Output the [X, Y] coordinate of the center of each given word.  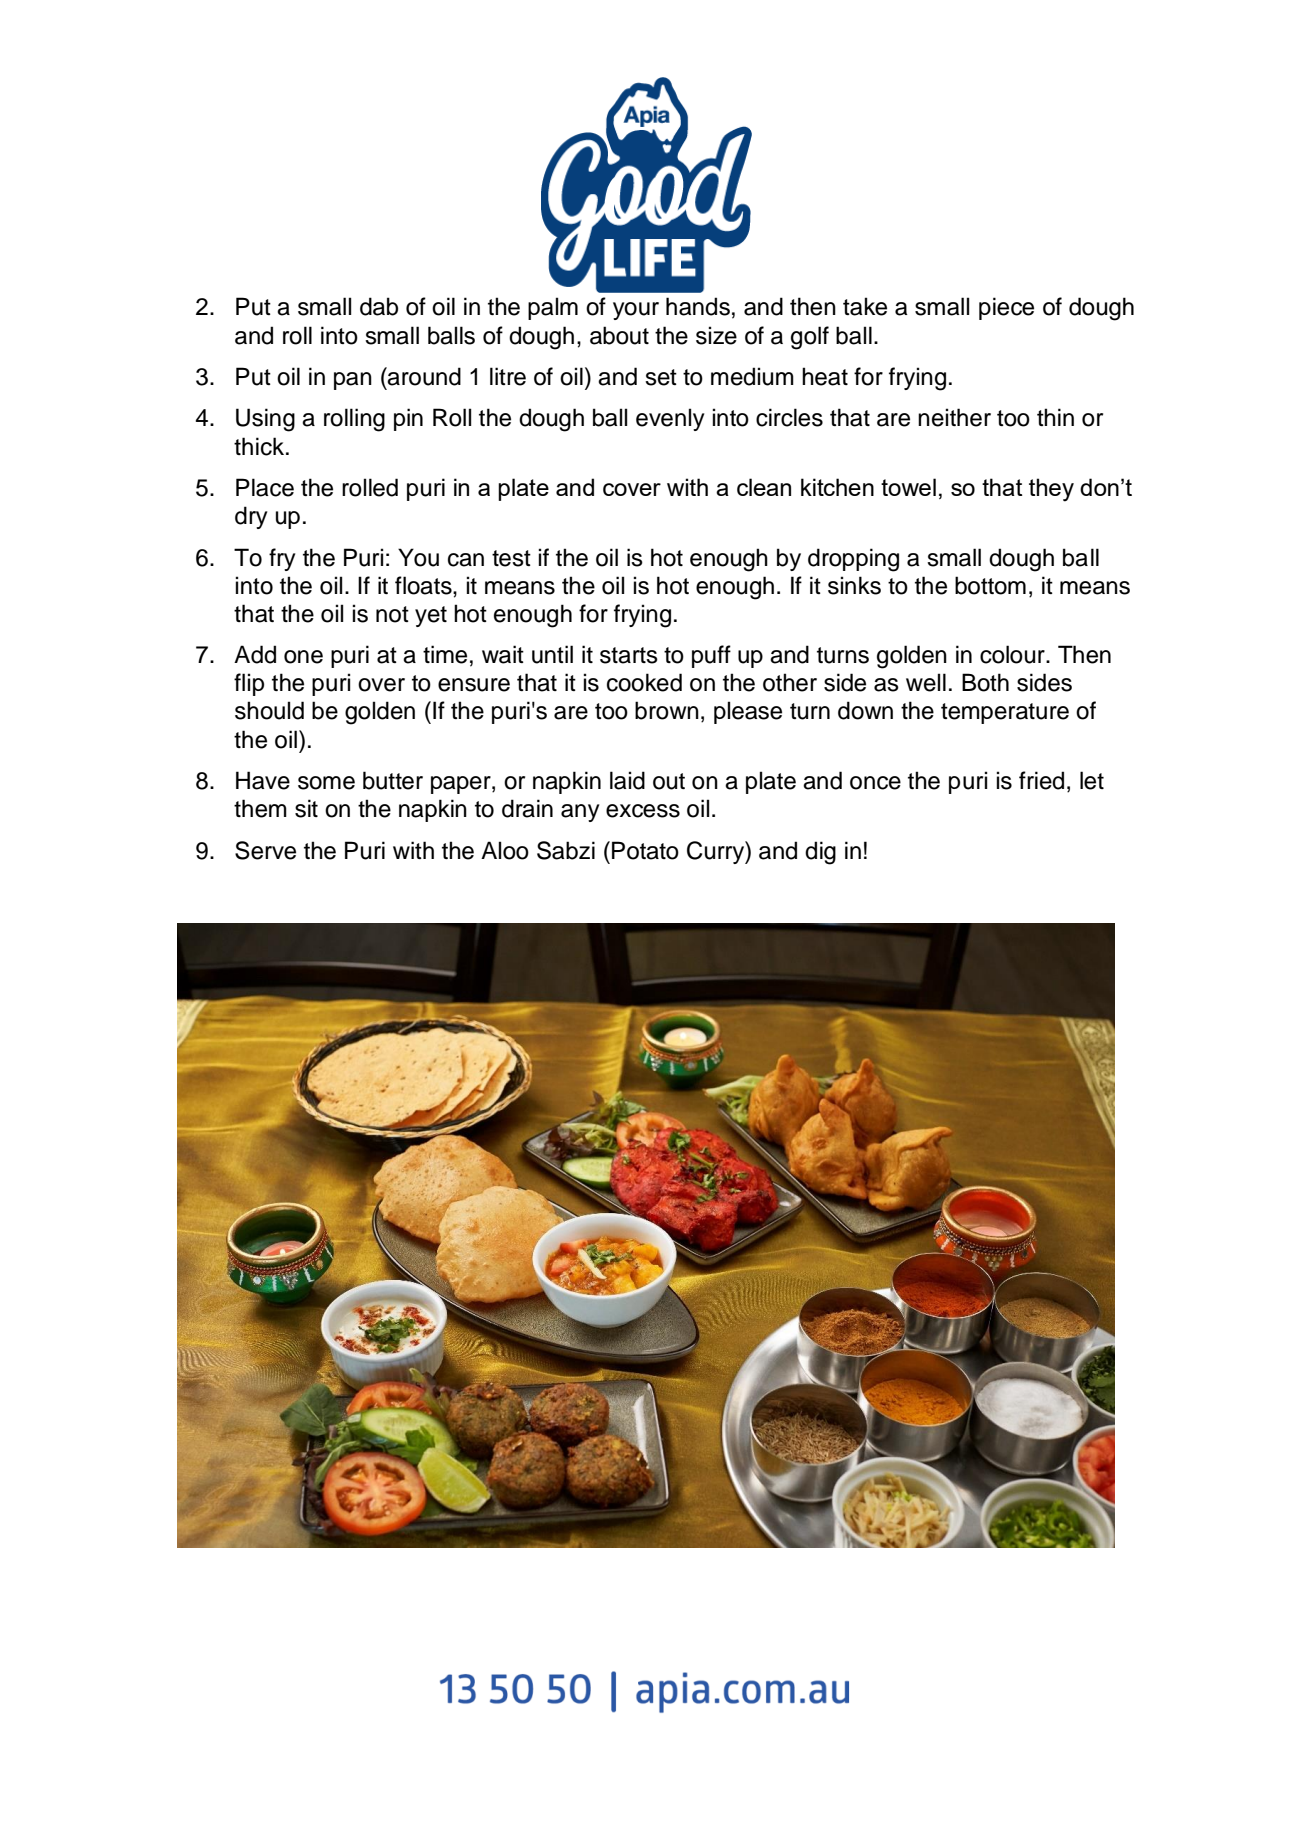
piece [1006, 308]
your [636, 311]
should [269, 710]
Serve [265, 850]
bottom [990, 585]
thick [259, 446]
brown [667, 710]
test [511, 558]
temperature [1005, 713]
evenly [670, 419]
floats [424, 585]
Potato [645, 850]
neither [954, 417]
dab [379, 306]
